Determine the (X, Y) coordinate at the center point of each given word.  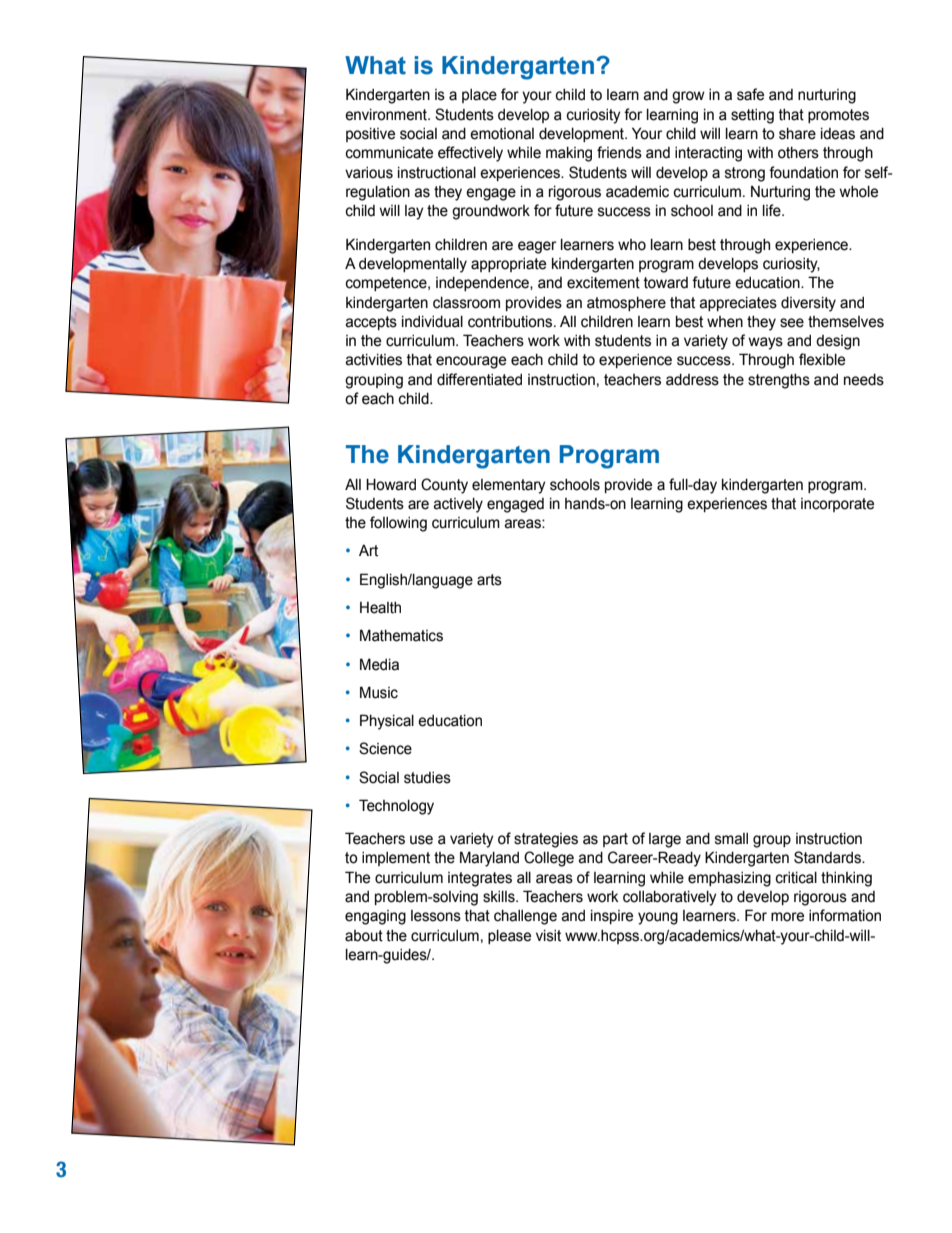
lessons (436, 916)
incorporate (837, 505)
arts (489, 580)
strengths (779, 381)
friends (619, 152)
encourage (471, 362)
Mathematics (401, 635)
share (797, 134)
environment (387, 115)
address (692, 380)
